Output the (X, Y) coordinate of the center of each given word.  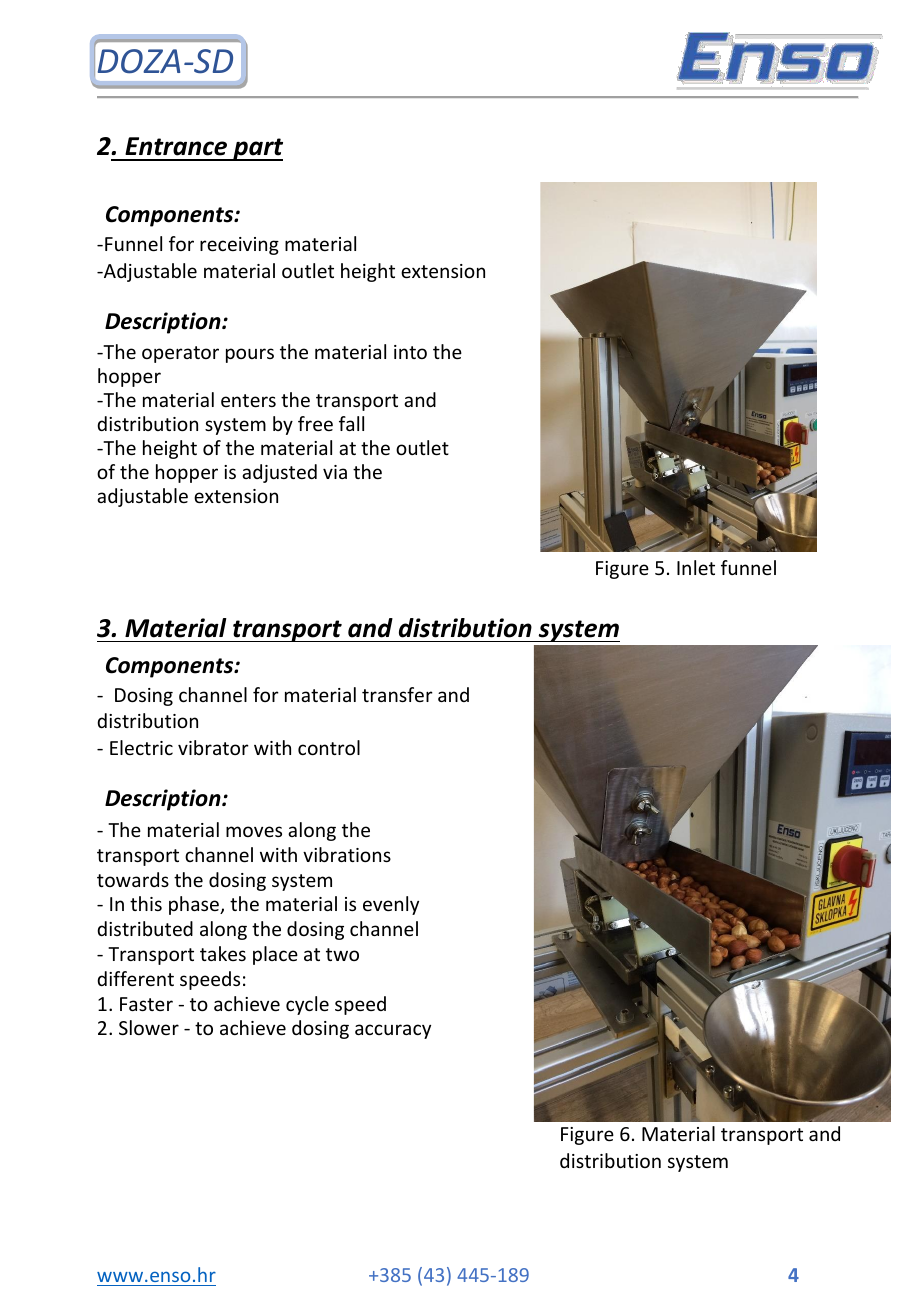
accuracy (393, 1031)
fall (351, 423)
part (257, 149)
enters (248, 400)
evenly (391, 905)
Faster (146, 1004)
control (329, 747)
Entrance (176, 146)
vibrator (213, 747)
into (410, 352)
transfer (397, 694)
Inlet (696, 567)
